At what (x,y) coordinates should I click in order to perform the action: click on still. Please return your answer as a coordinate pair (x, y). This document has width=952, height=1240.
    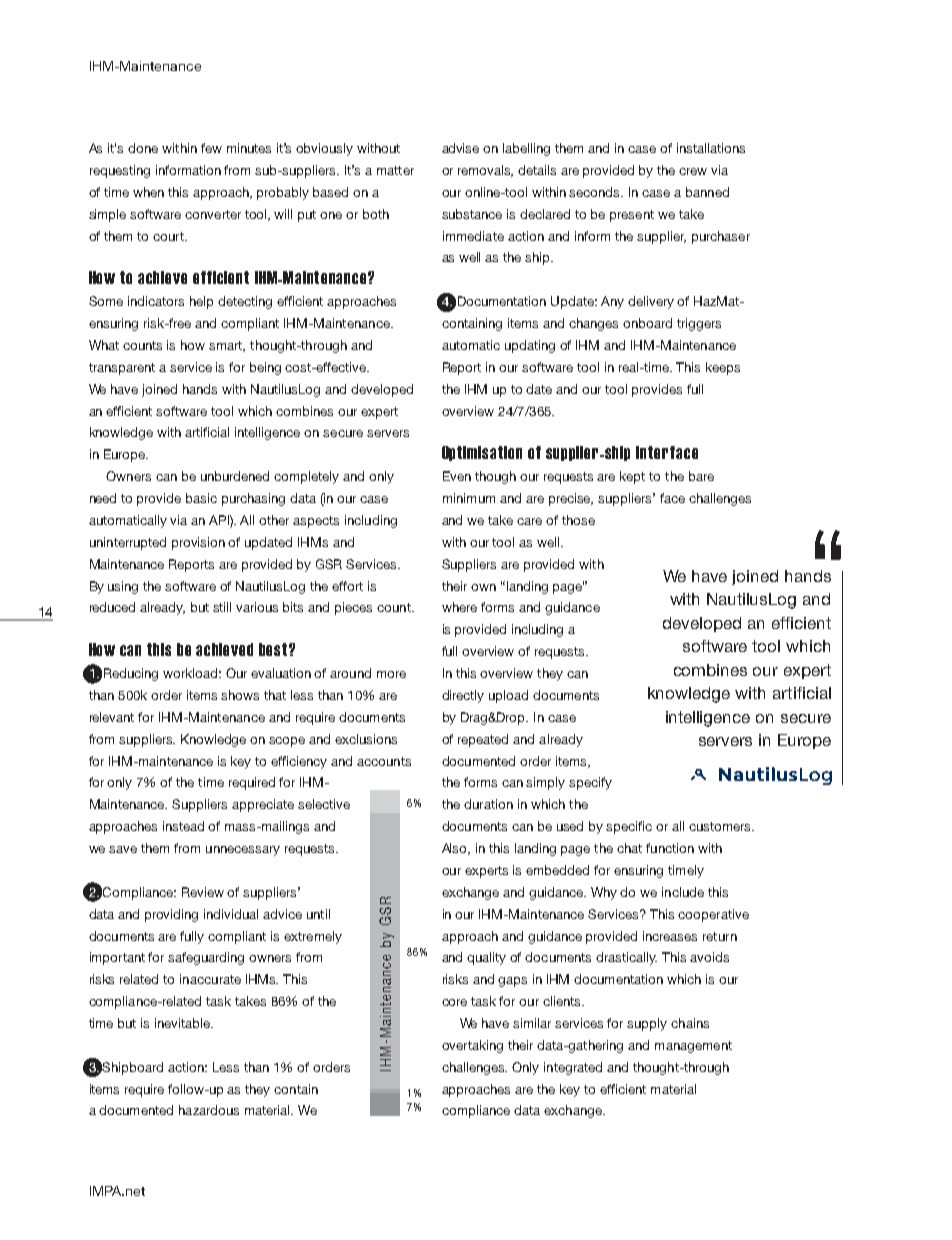
    Looking at the image, I should click on (222, 607).
